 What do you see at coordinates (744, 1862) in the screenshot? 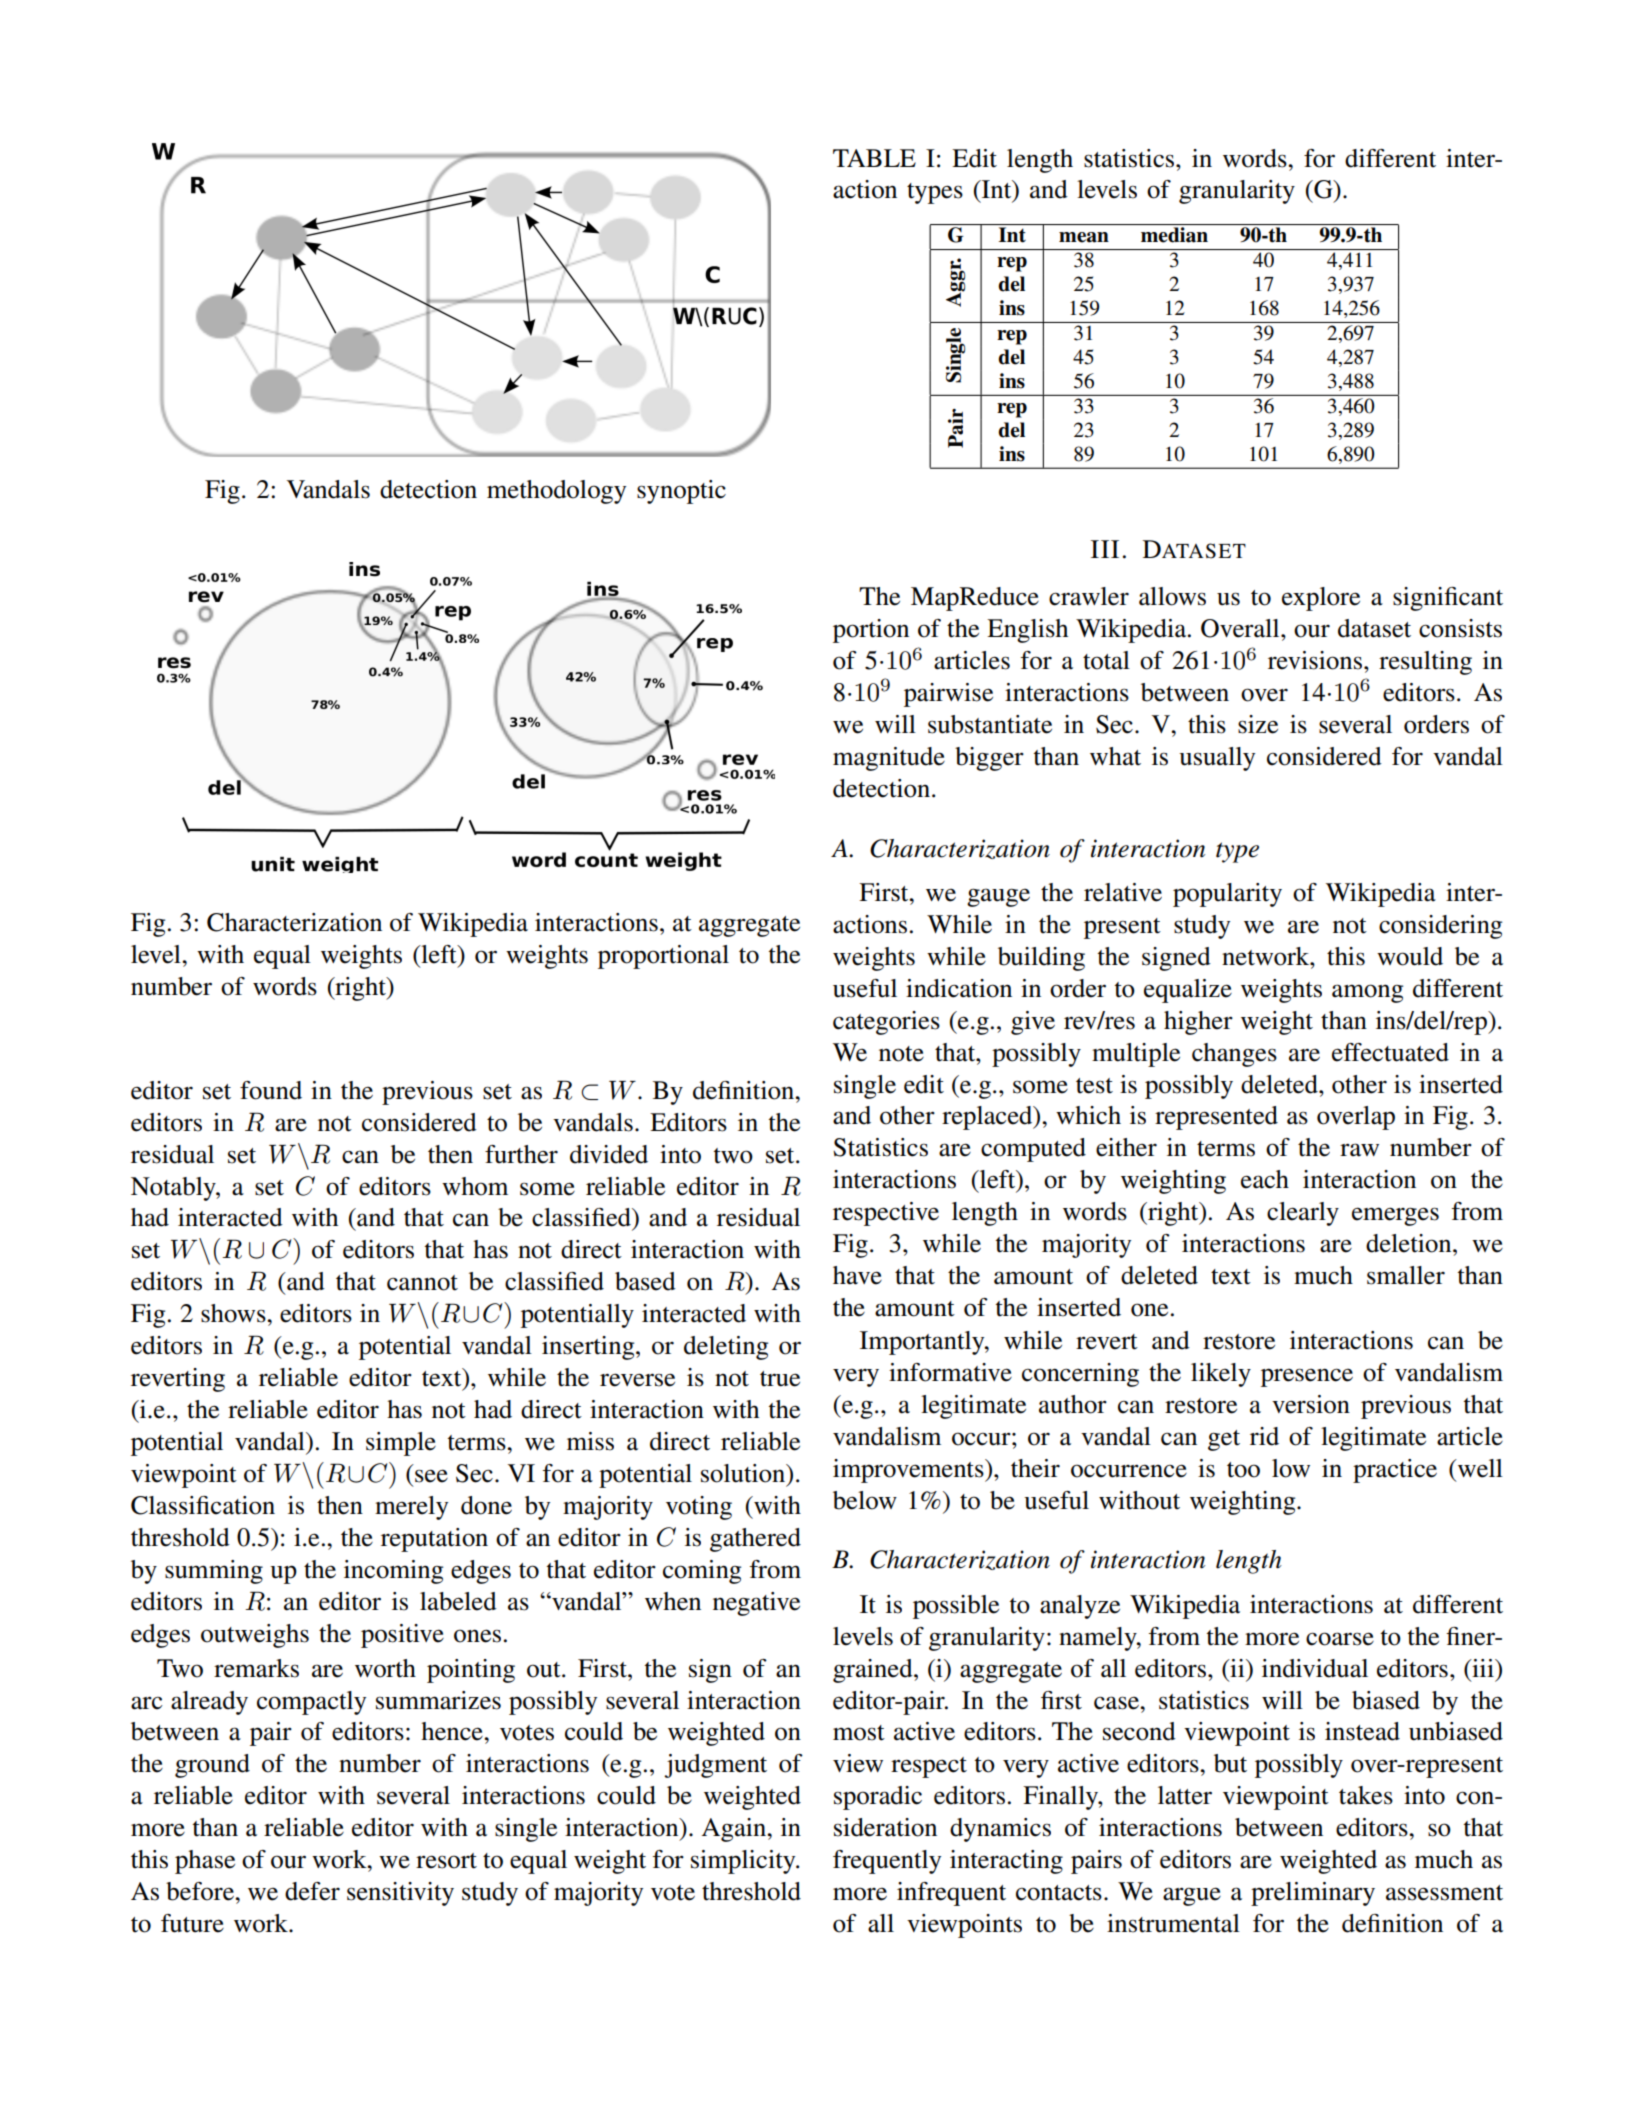
I see `simplicity` at bounding box center [744, 1862].
